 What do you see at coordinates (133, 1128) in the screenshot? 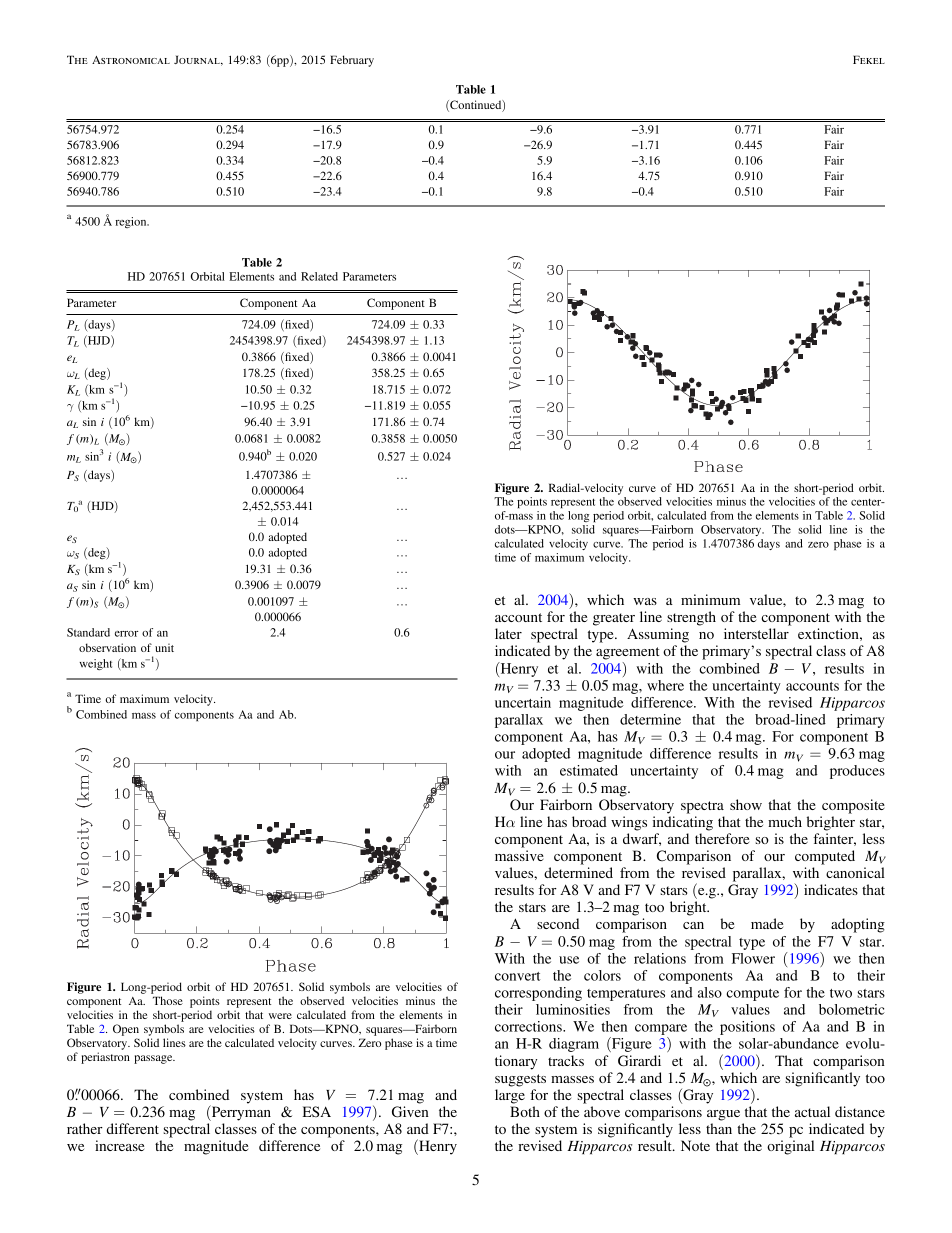
I see `different` at bounding box center [133, 1128].
